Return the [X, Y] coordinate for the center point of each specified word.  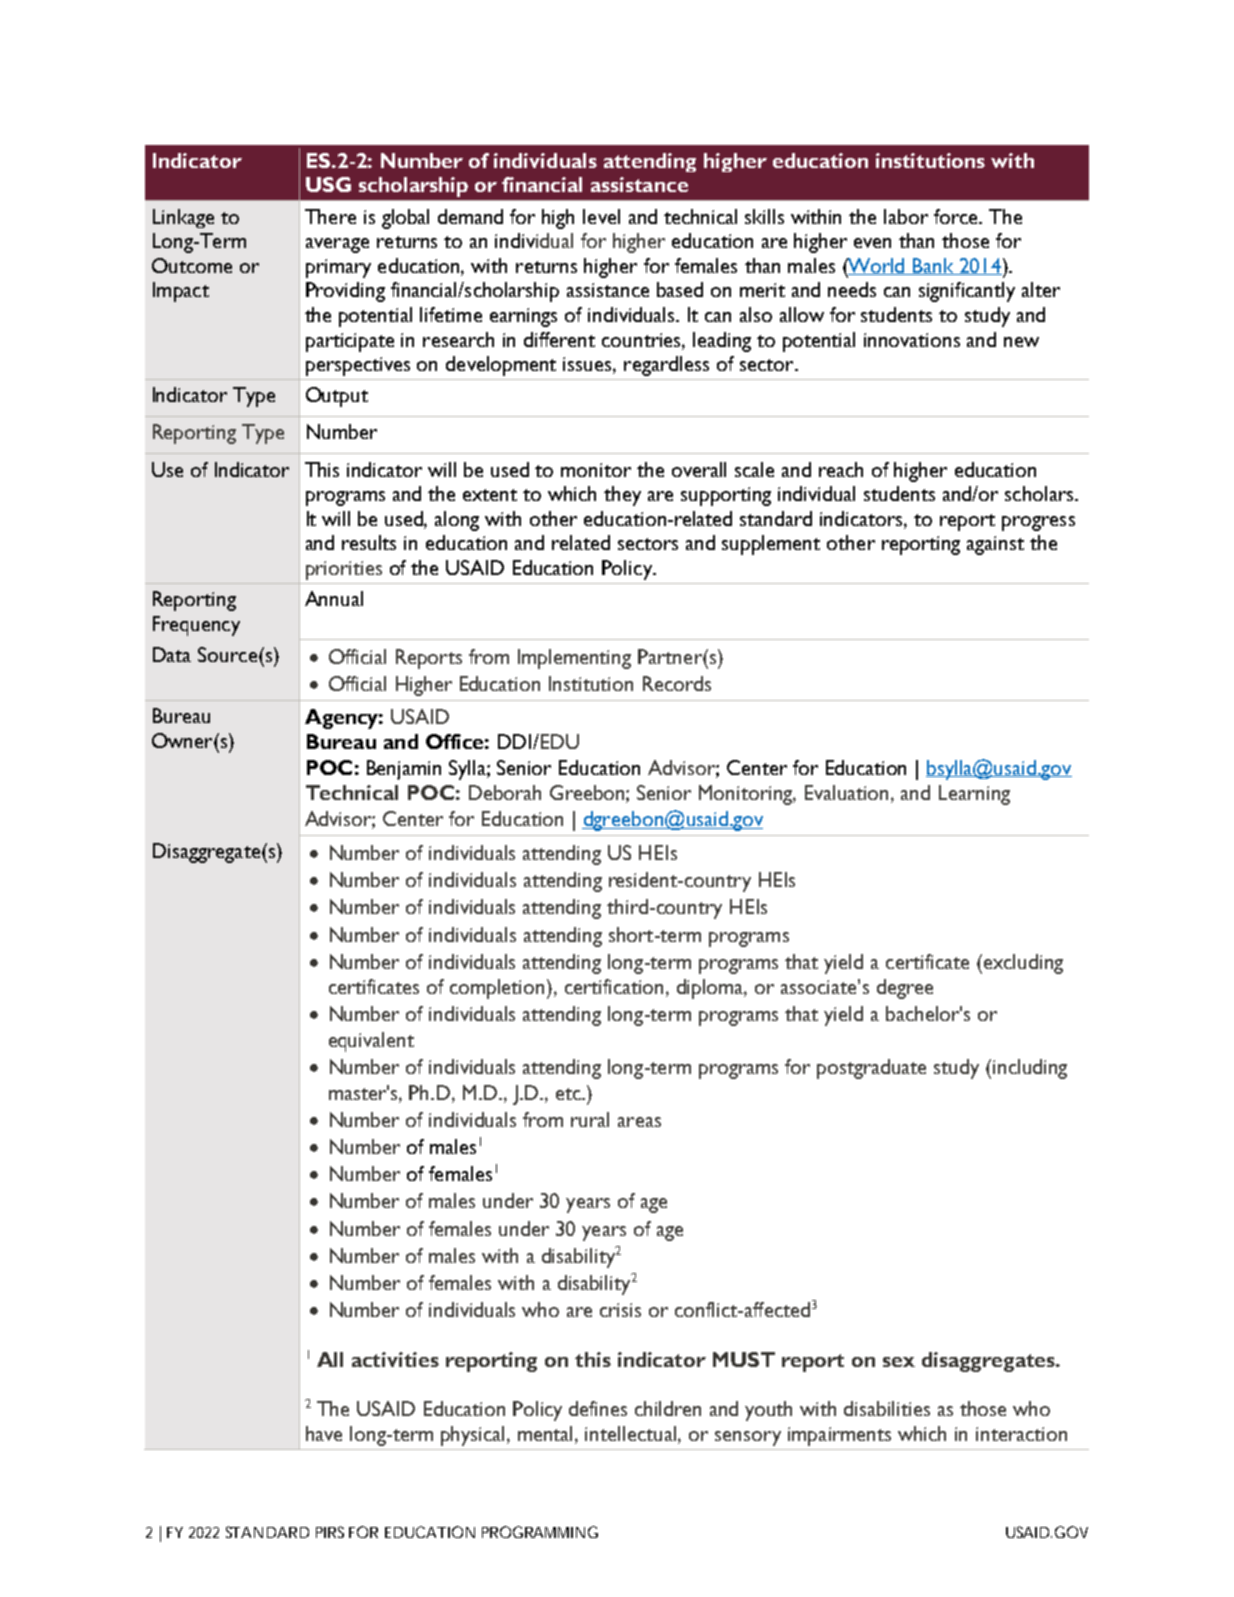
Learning [974, 795]
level [601, 216]
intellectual [632, 1435]
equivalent [371, 1042]
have [324, 1433]
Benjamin [404, 770]
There [330, 216]
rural [590, 1119]
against [995, 545]
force [957, 216]
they [622, 496]
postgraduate [871, 1069]
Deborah [505, 792]
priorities [344, 570]
